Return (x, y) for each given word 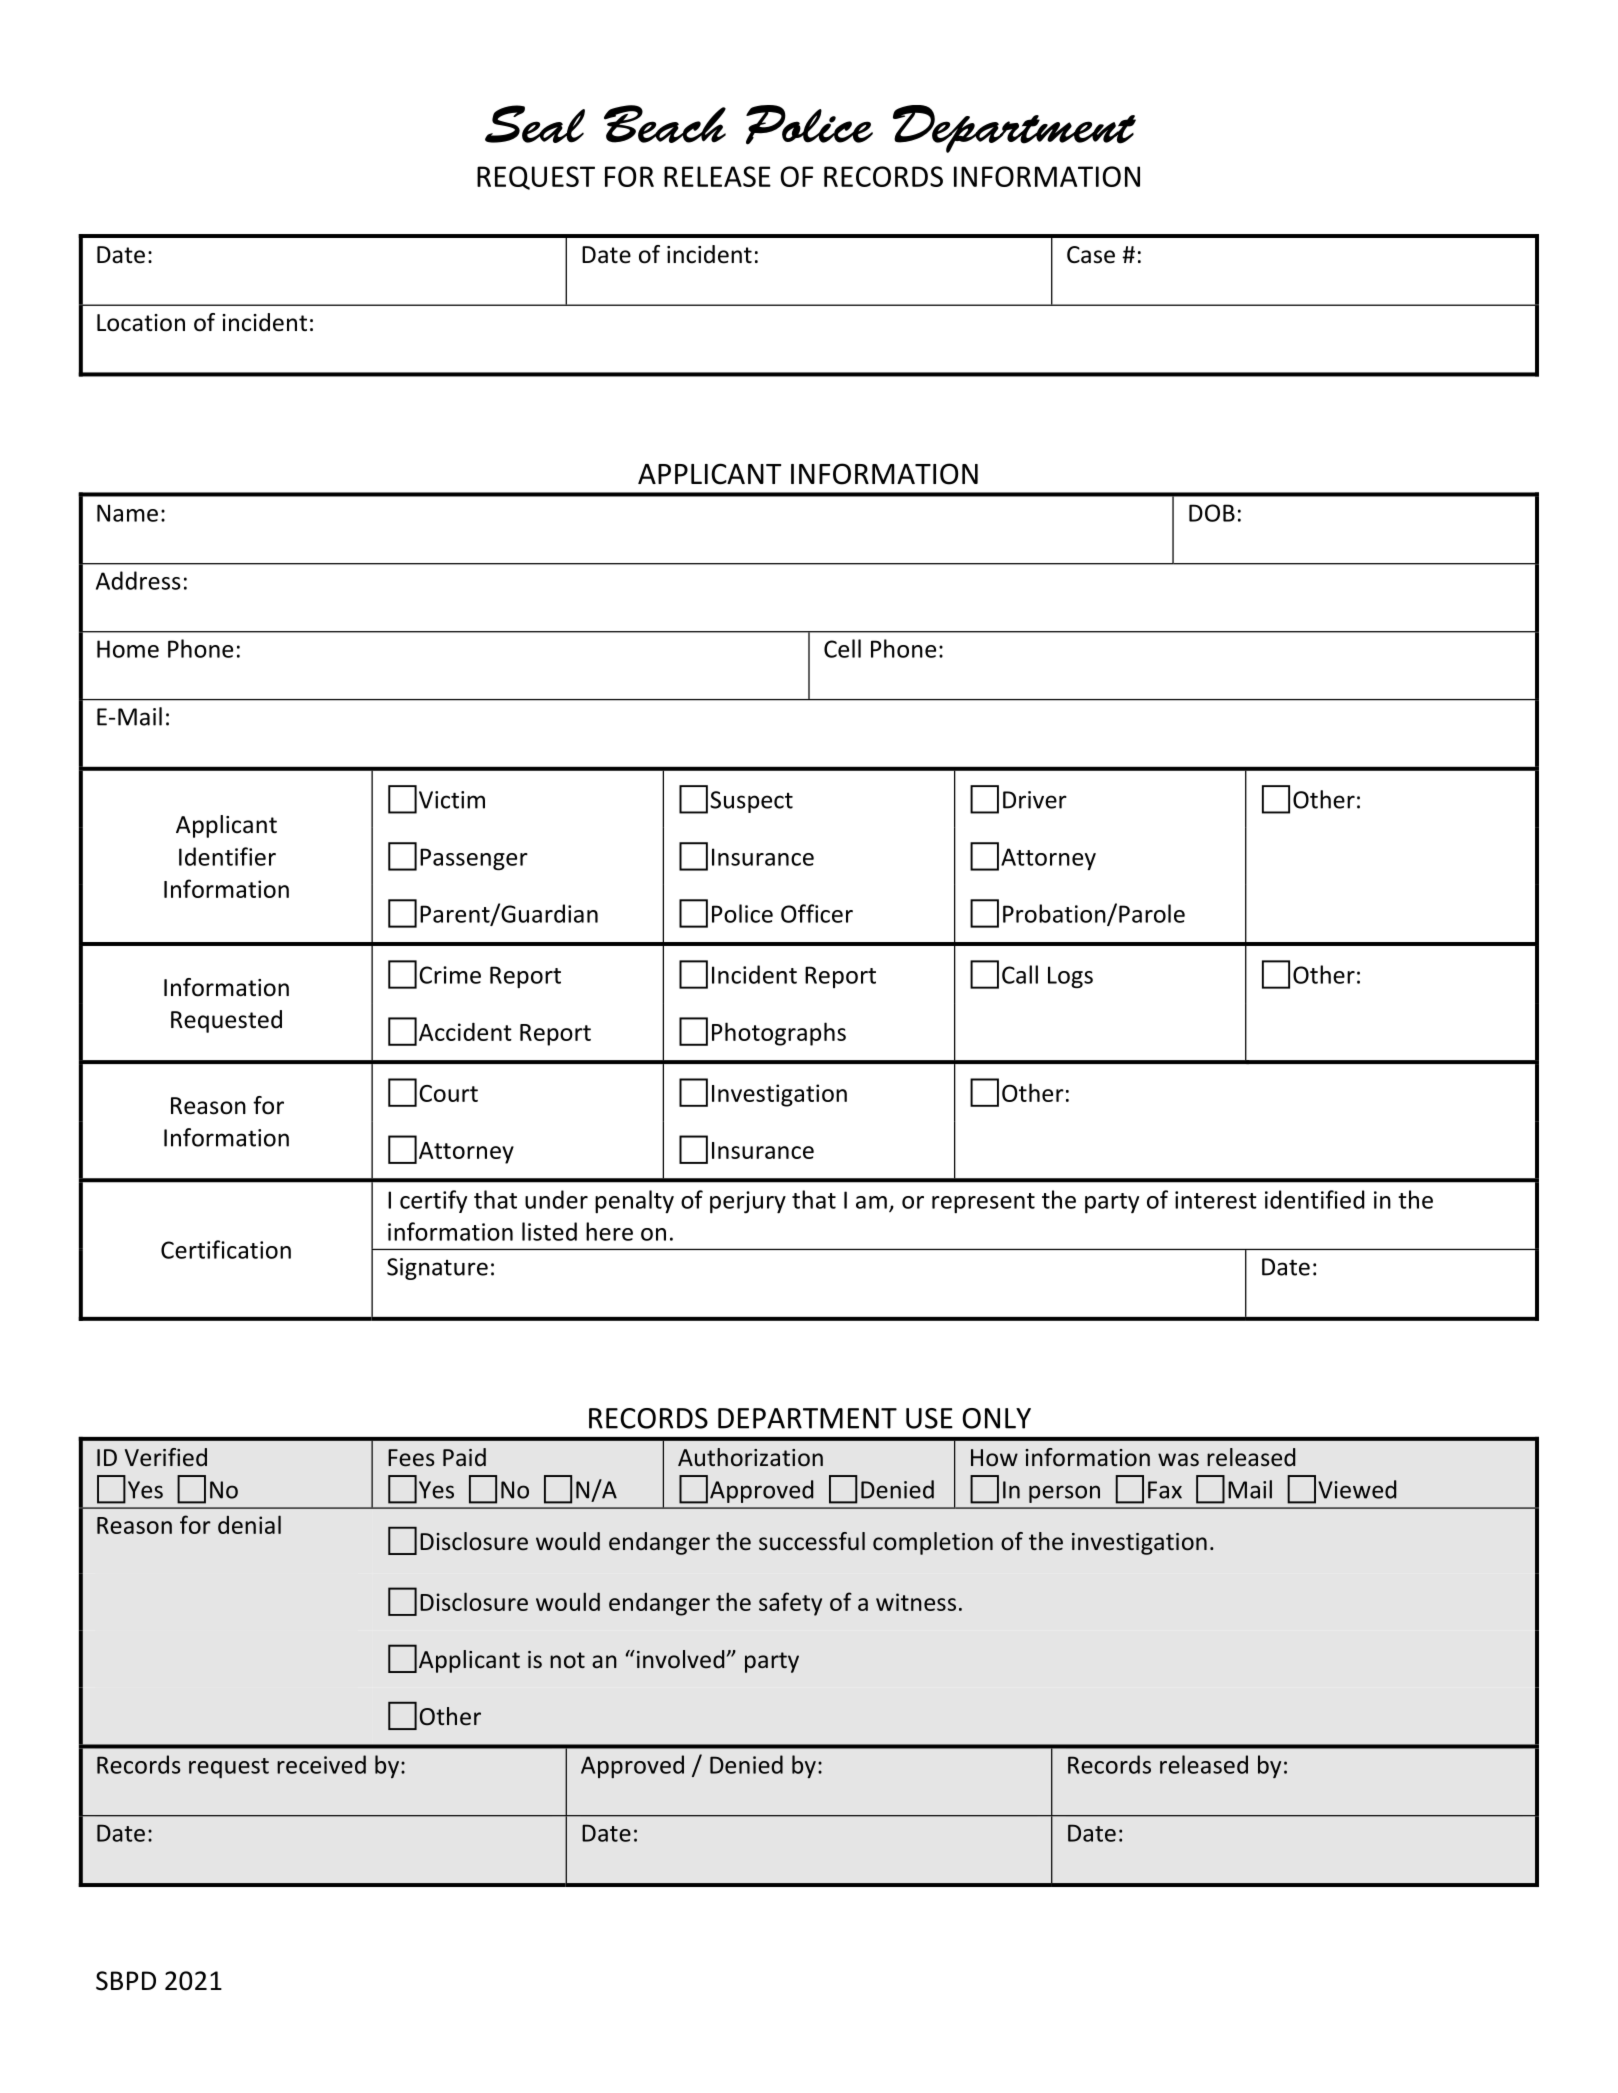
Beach (665, 124)
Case (1091, 255)
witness (916, 1602)
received (321, 1764)
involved (679, 1659)
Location (141, 323)
